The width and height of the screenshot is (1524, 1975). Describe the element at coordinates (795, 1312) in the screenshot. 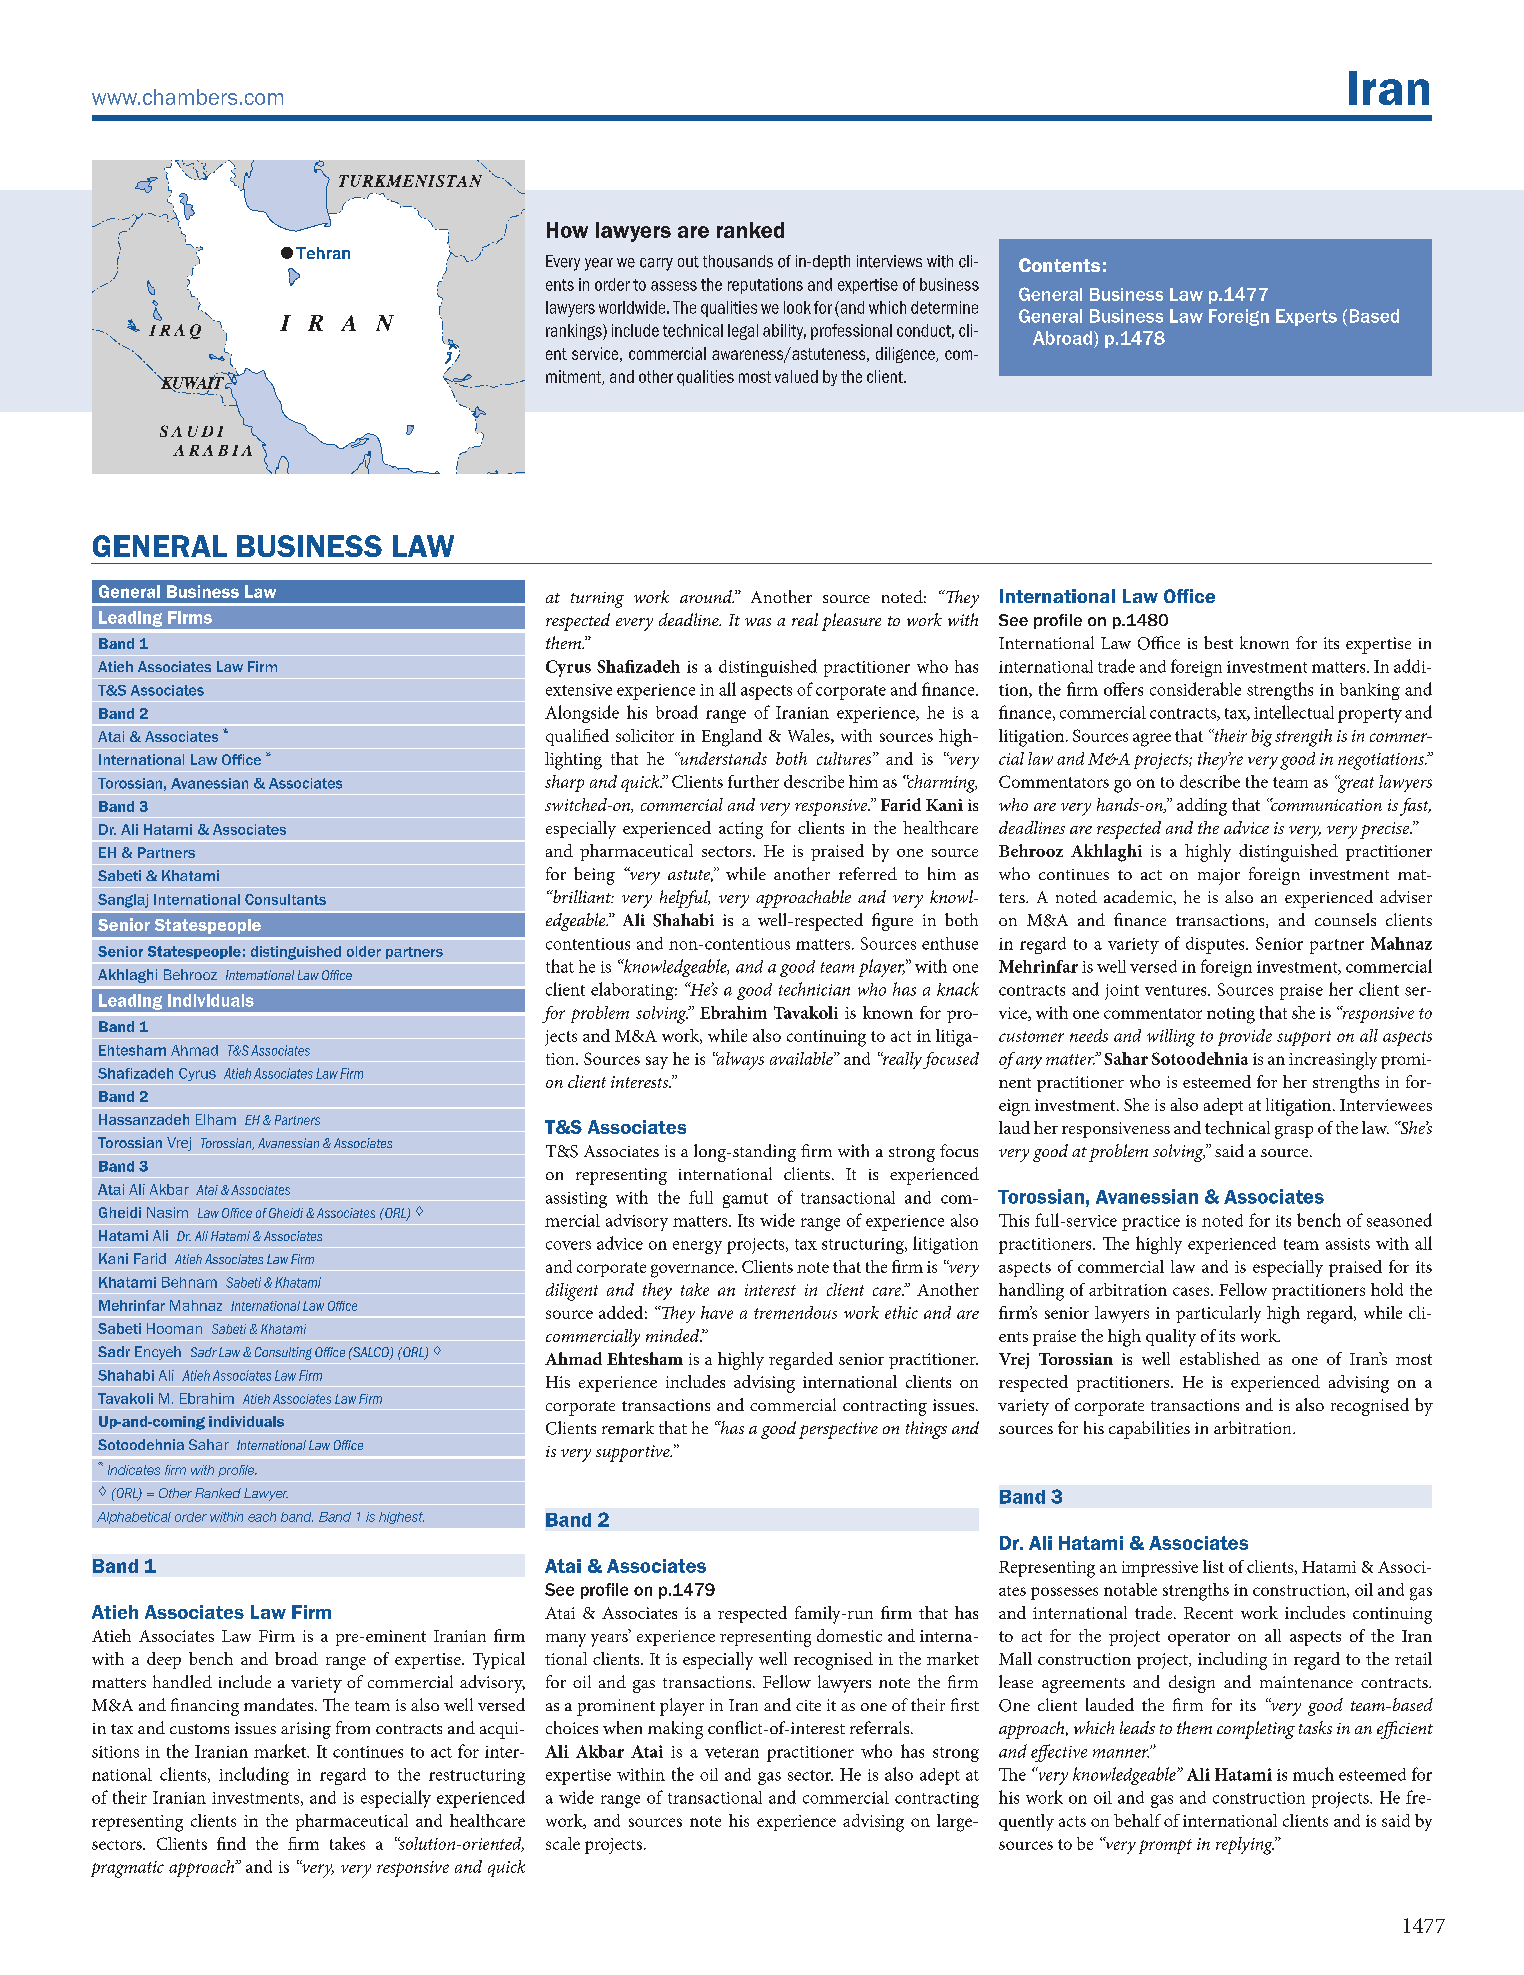

I see `tremendous` at that location.
